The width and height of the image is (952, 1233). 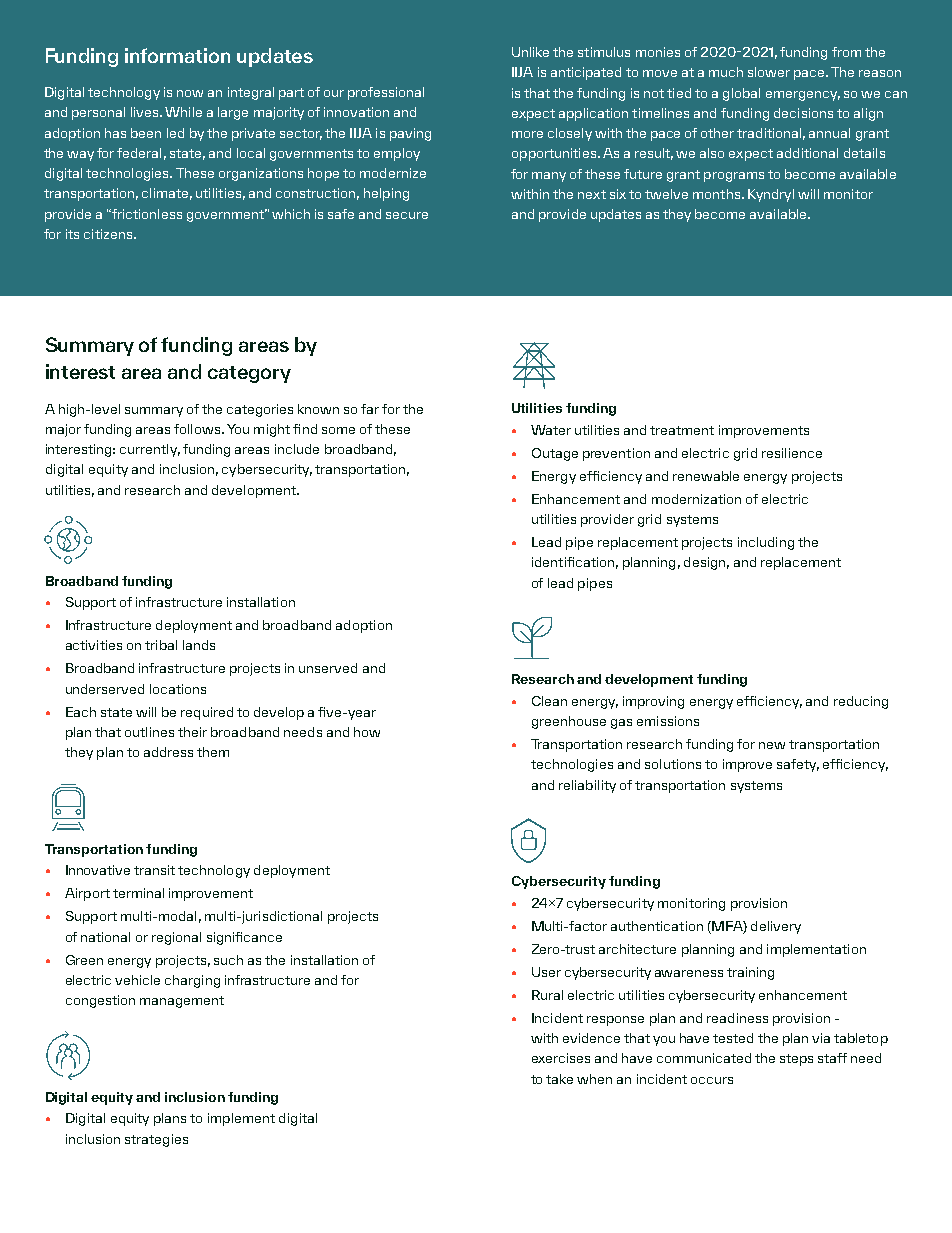 I want to click on slower, so click(x=769, y=72).
